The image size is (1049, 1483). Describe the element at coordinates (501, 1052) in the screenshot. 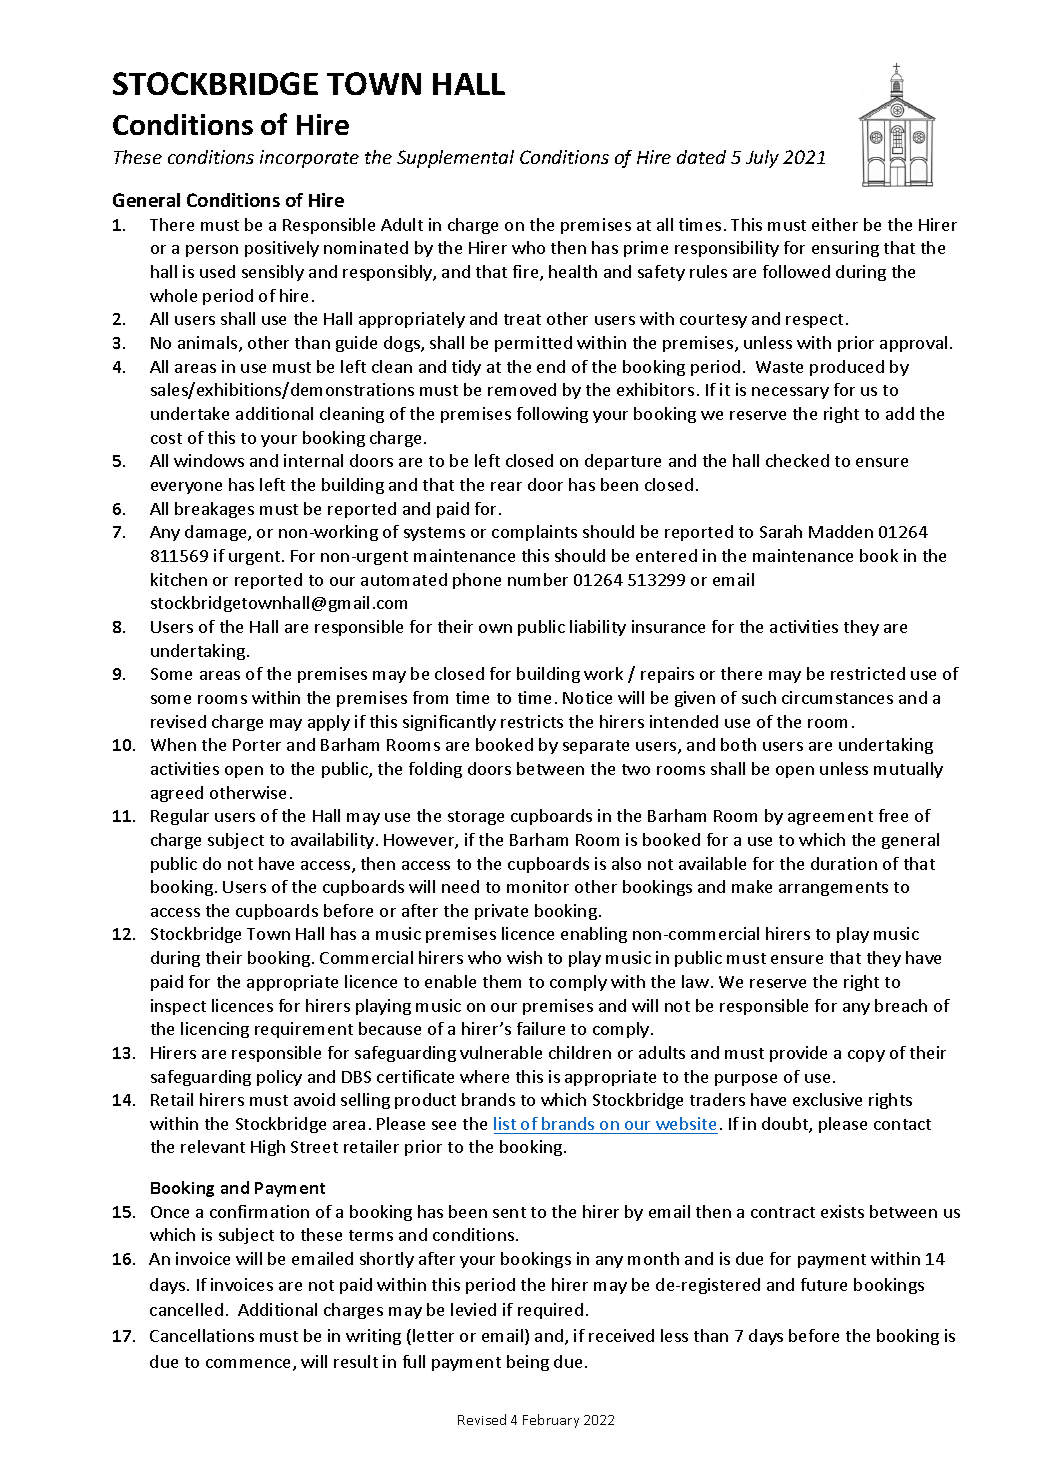

I see `vulnerable` at that location.
